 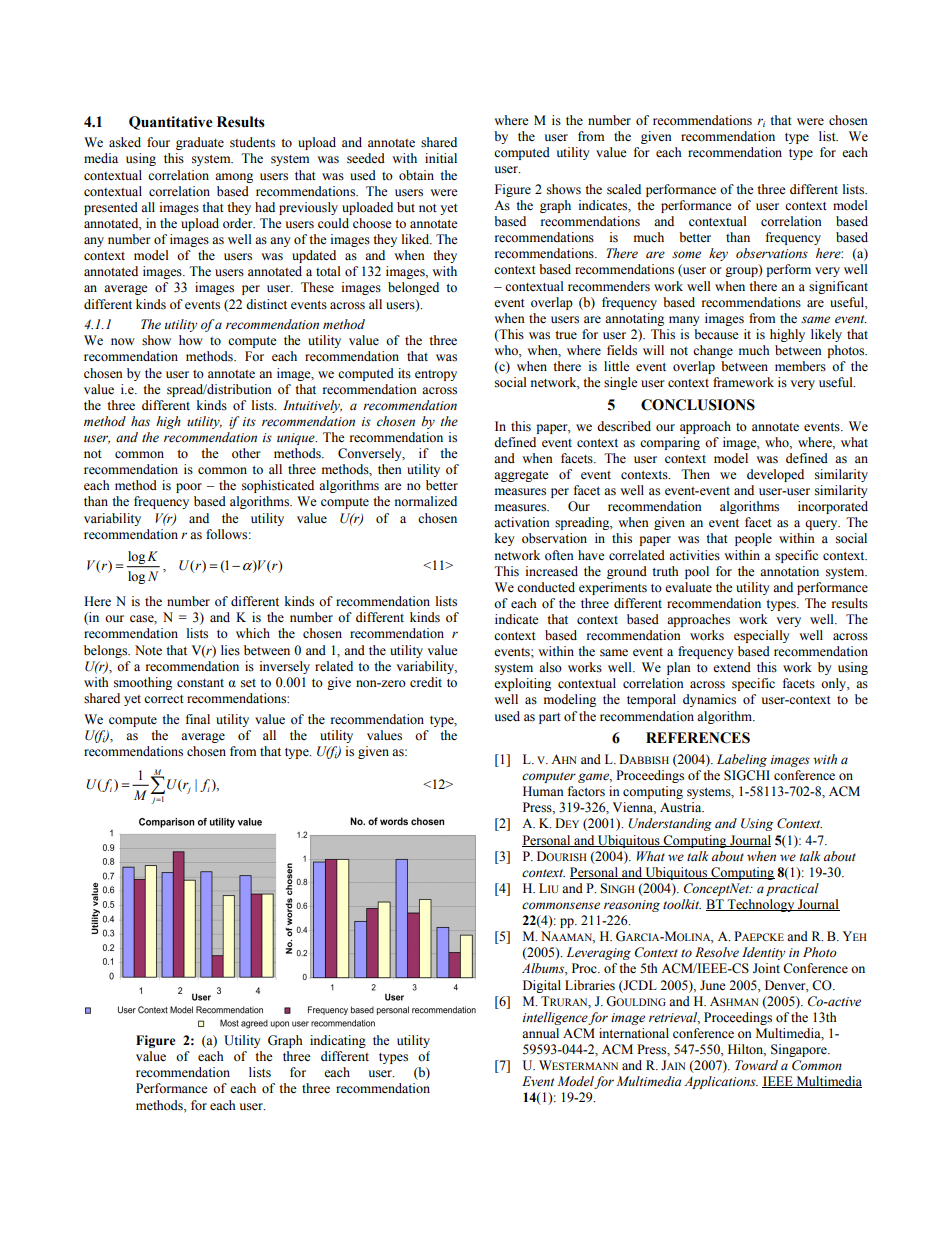 What do you see at coordinates (198, 719) in the screenshot?
I see `final` at bounding box center [198, 719].
